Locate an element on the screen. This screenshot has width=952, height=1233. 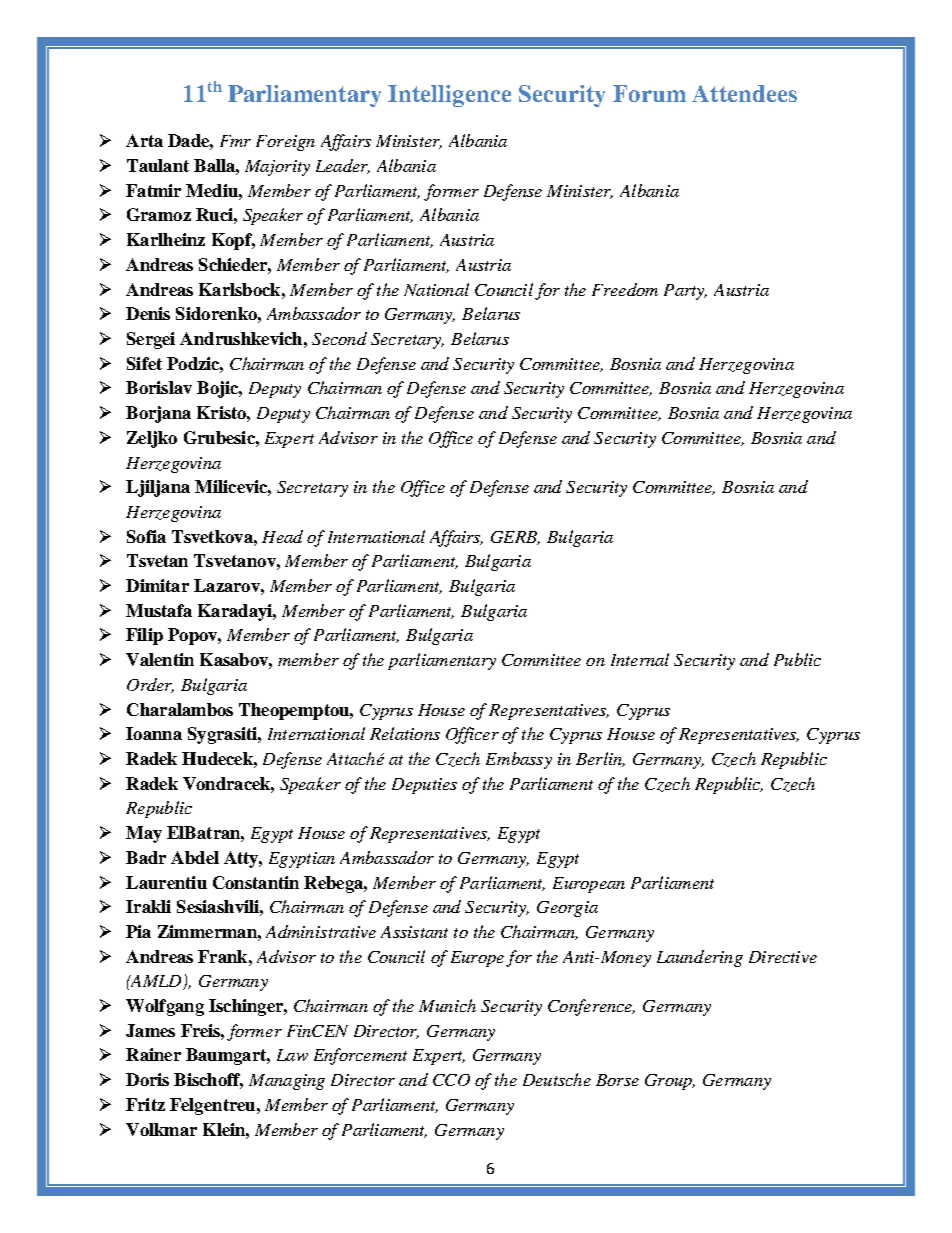
Fmr is located at coordinates (235, 141).
